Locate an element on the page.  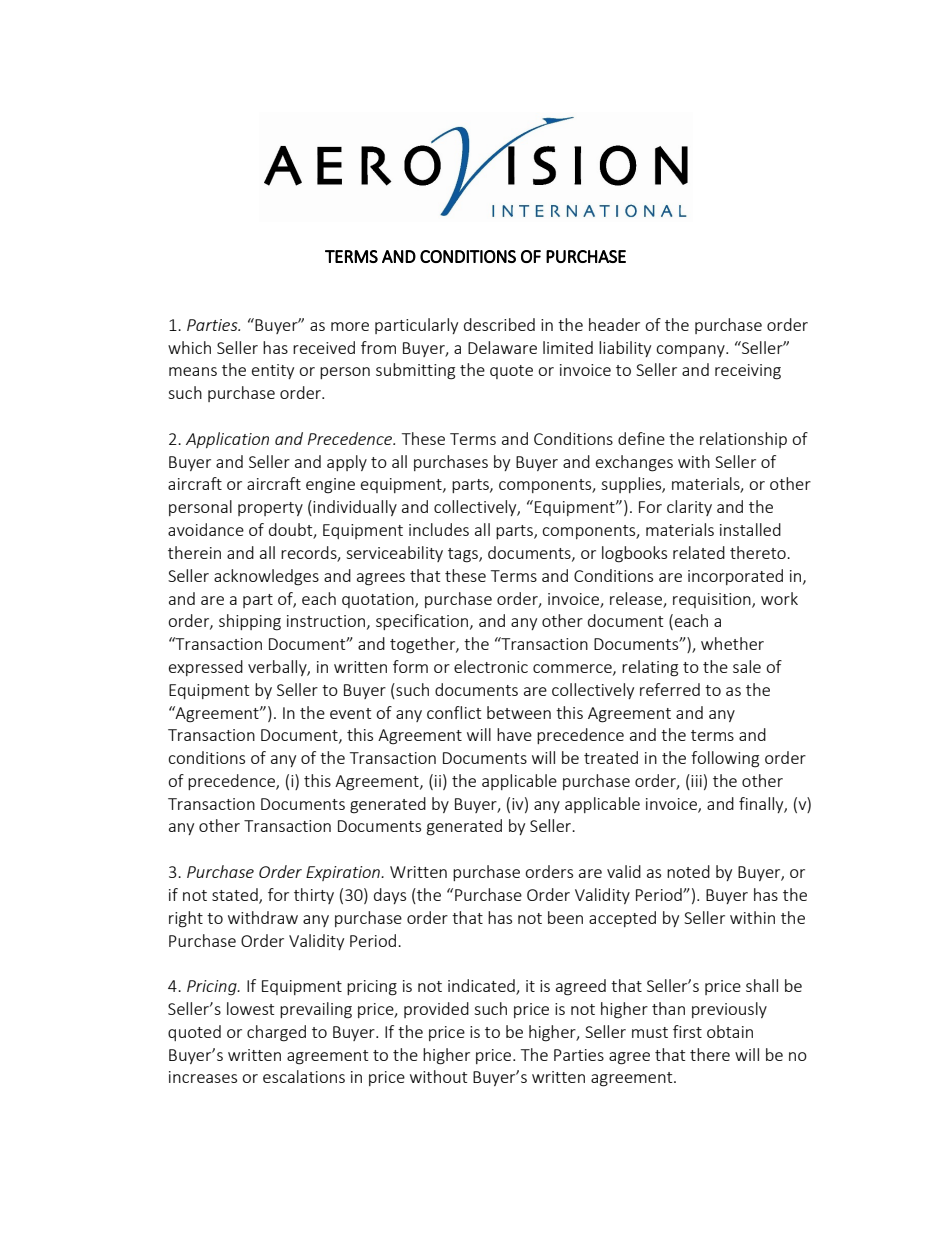
stated is located at coordinates (236, 896).
